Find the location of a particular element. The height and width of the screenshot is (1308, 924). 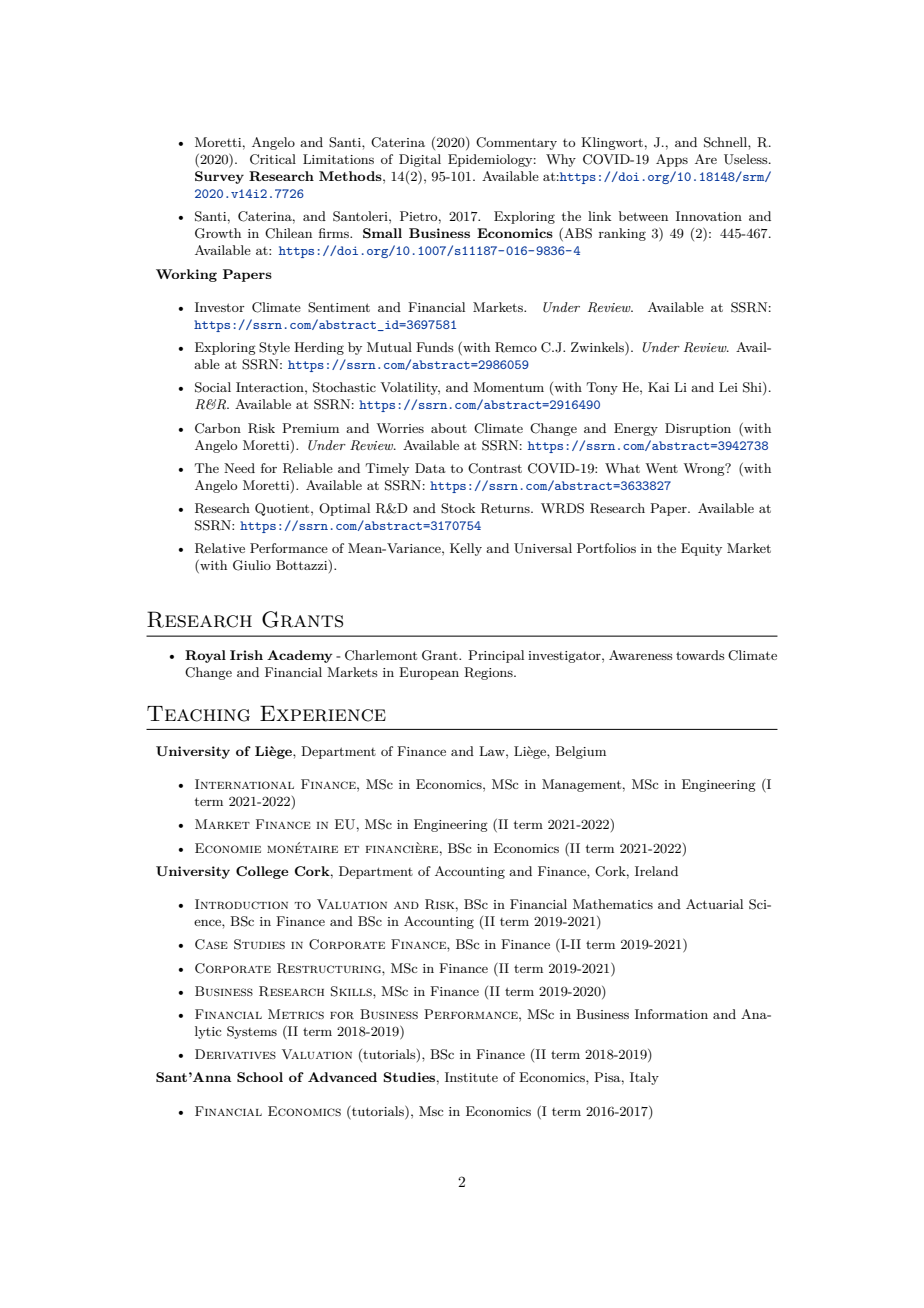

Belgium is located at coordinates (580, 752).
